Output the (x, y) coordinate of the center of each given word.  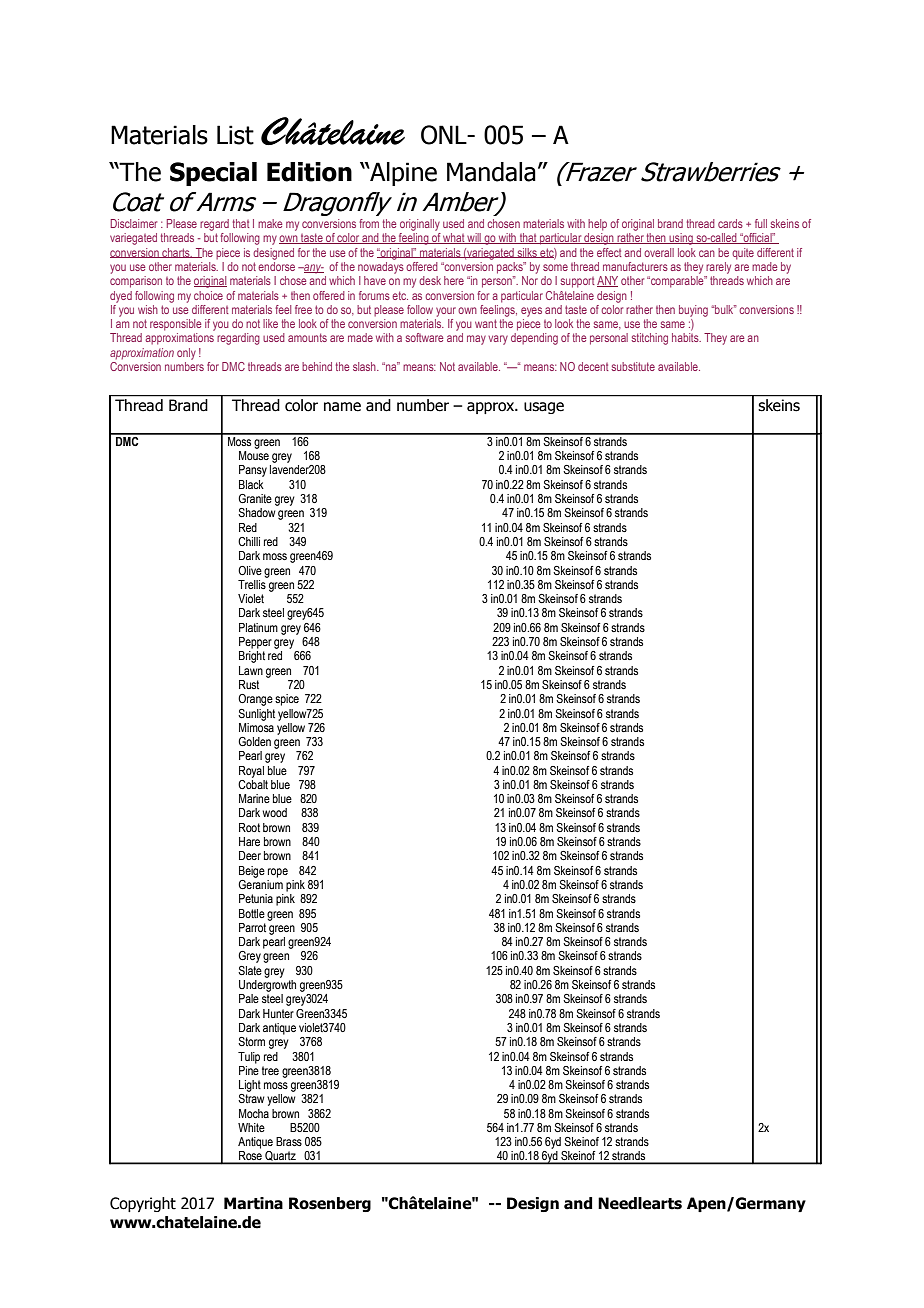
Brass (289, 1141)
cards (730, 223)
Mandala (491, 172)
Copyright (143, 1204)
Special (213, 174)
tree (270, 1070)
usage (544, 408)
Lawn (251, 670)
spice (287, 700)
